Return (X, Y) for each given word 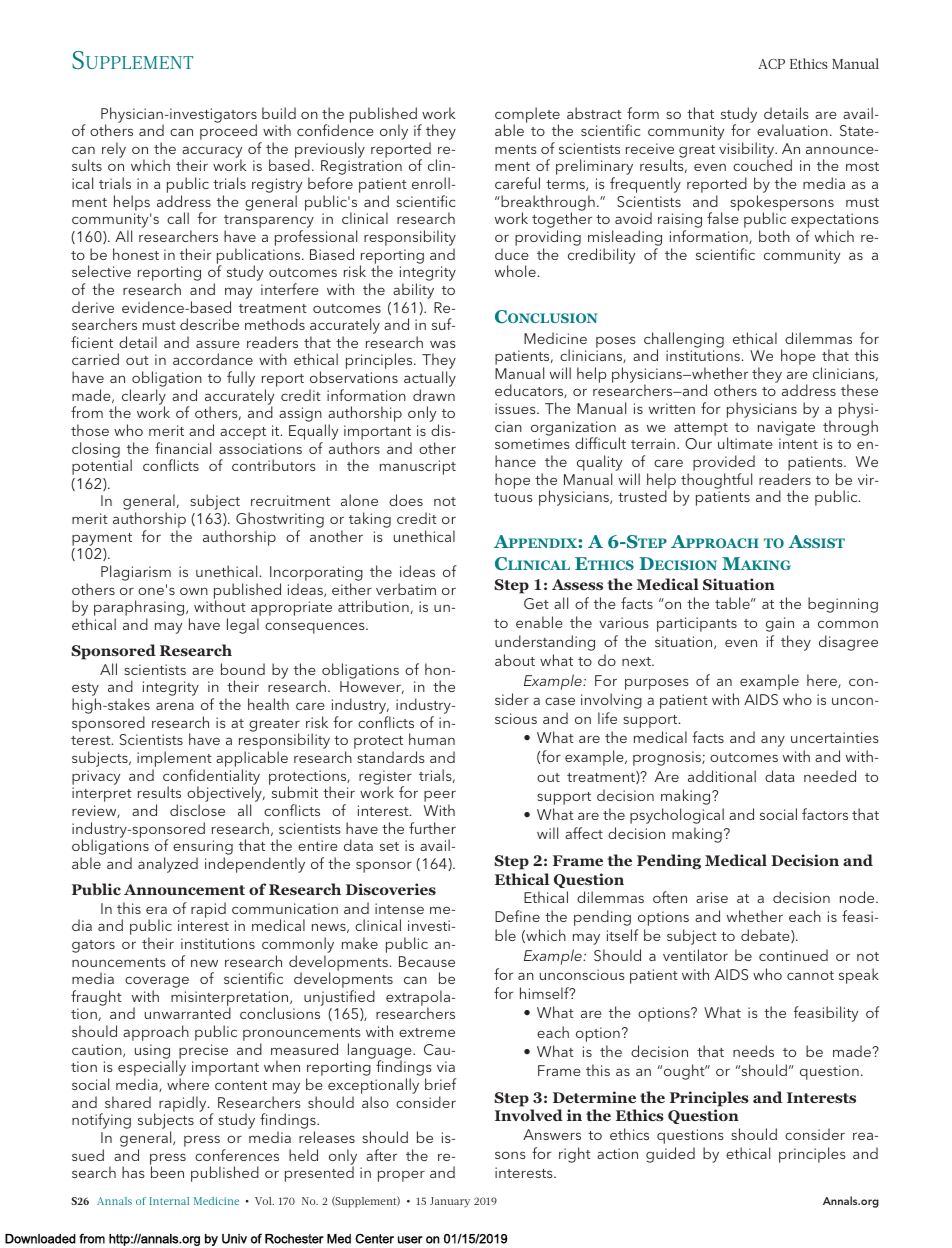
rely (114, 150)
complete (527, 116)
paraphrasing (140, 609)
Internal (169, 1201)
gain (780, 624)
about (515, 660)
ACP (771, 64)
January (450, 1202)
